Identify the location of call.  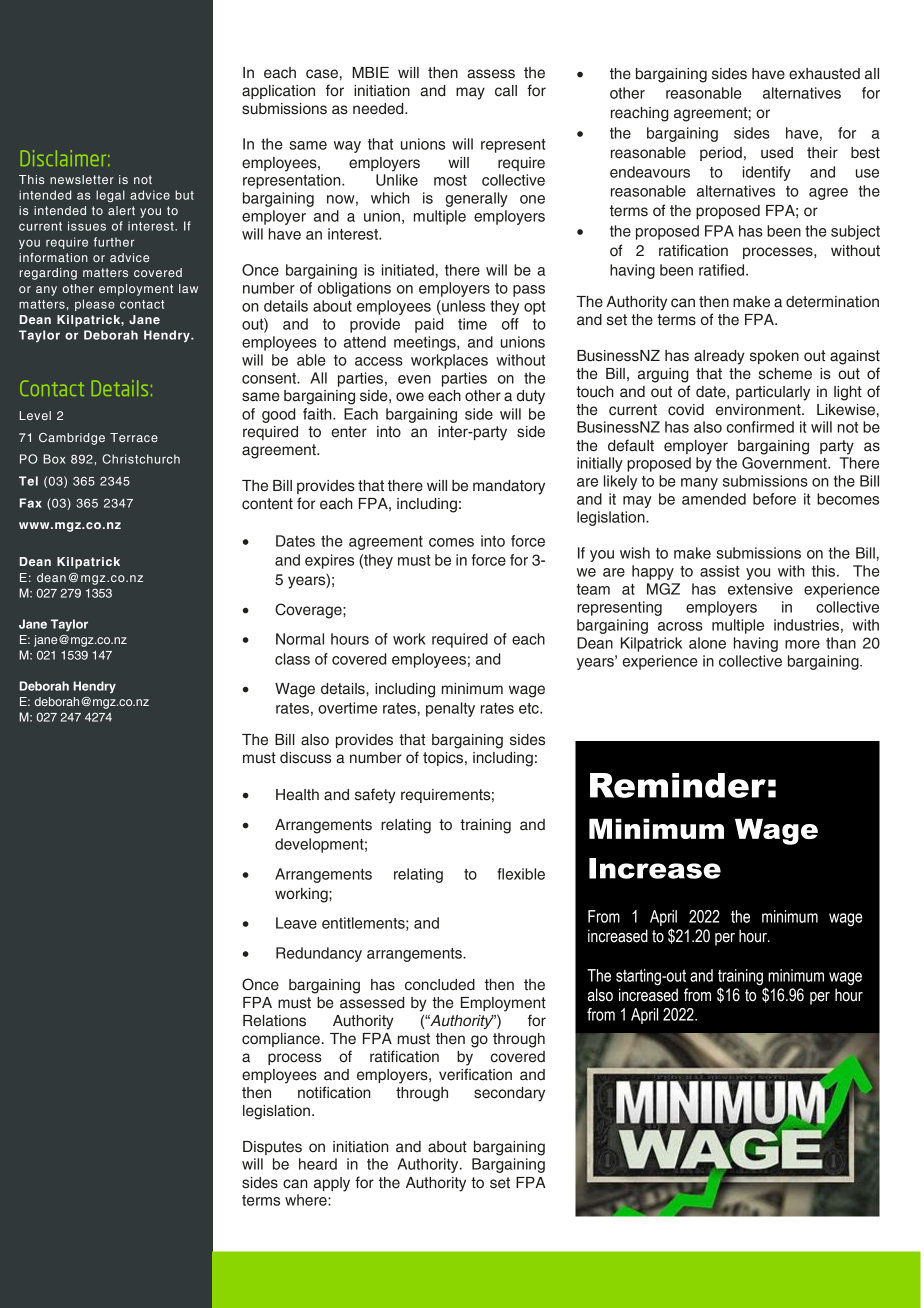
(506, 91).
